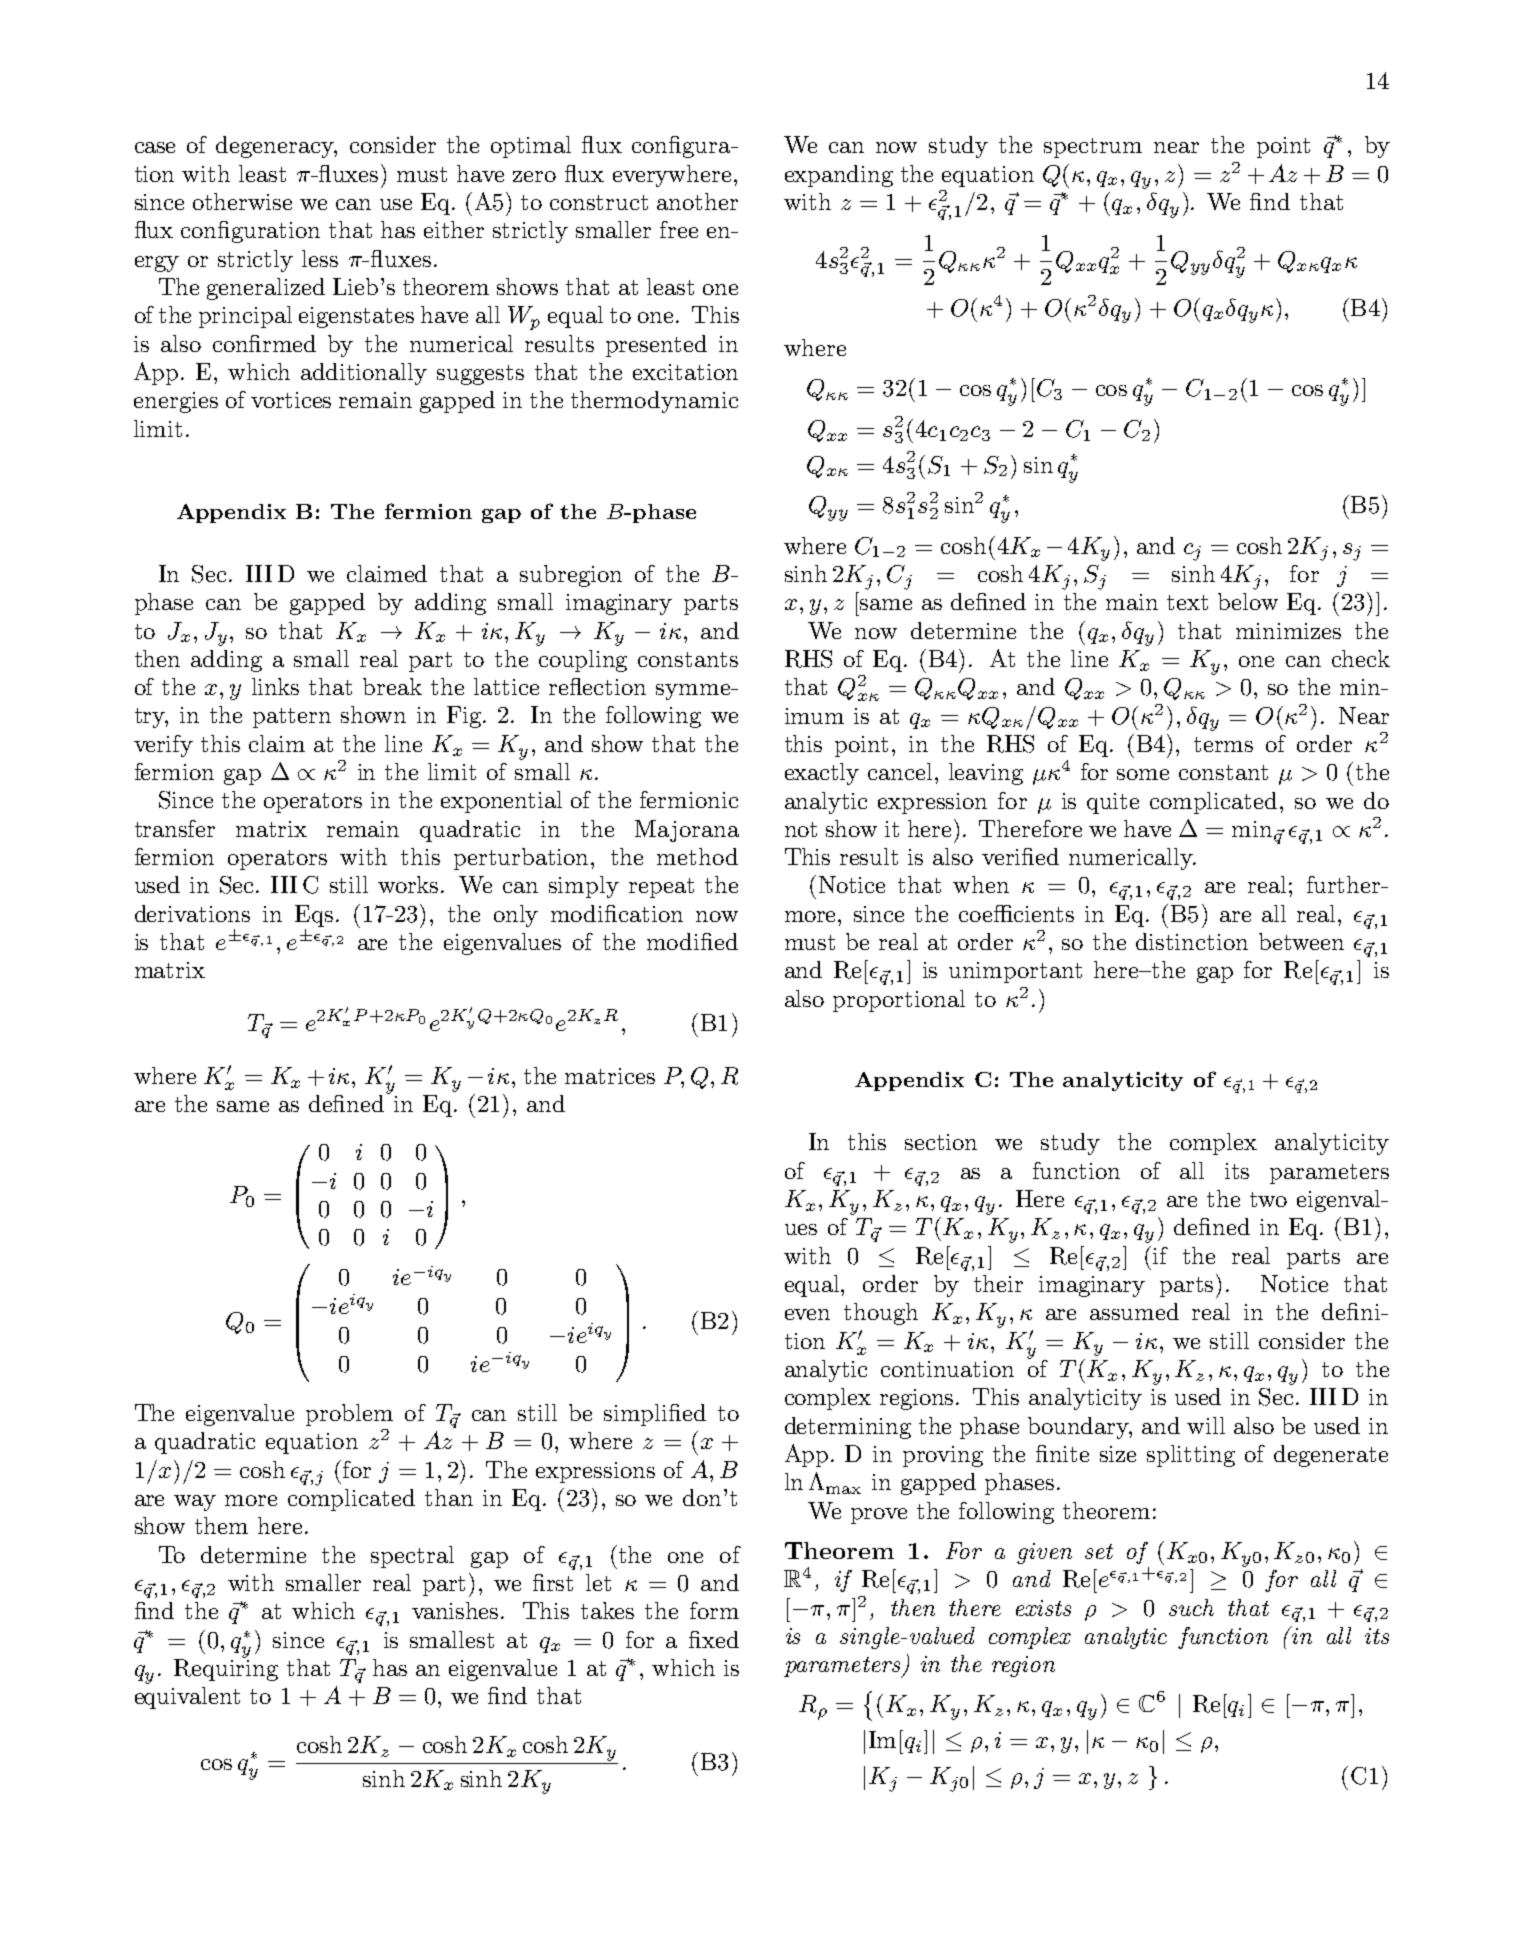 This document has width=1513, height=1958. I want to click on modified, so click(692, 941).
